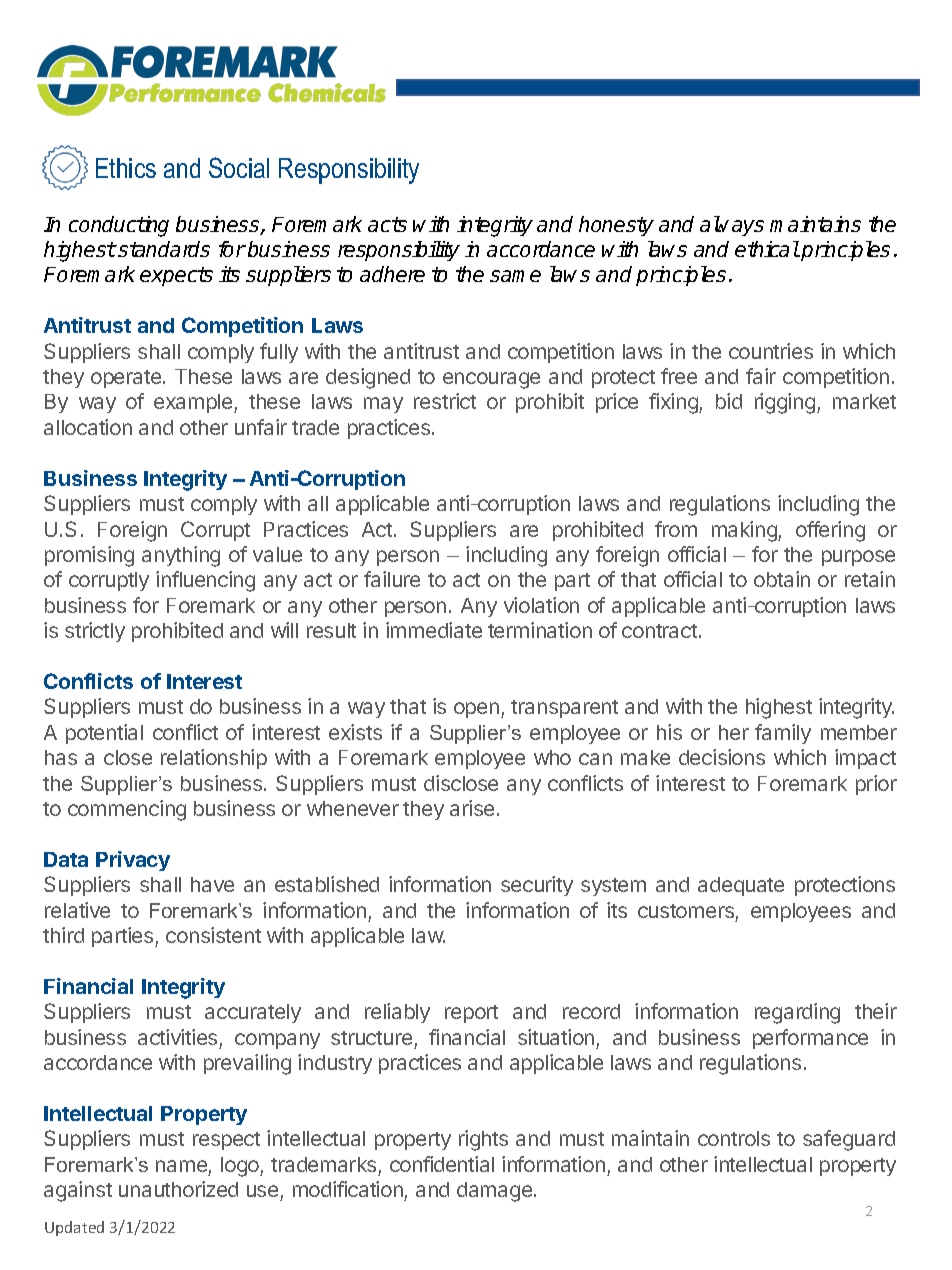 This screenshot has height=1270, width=952. I want to click on damage, so click(496, 1192).
